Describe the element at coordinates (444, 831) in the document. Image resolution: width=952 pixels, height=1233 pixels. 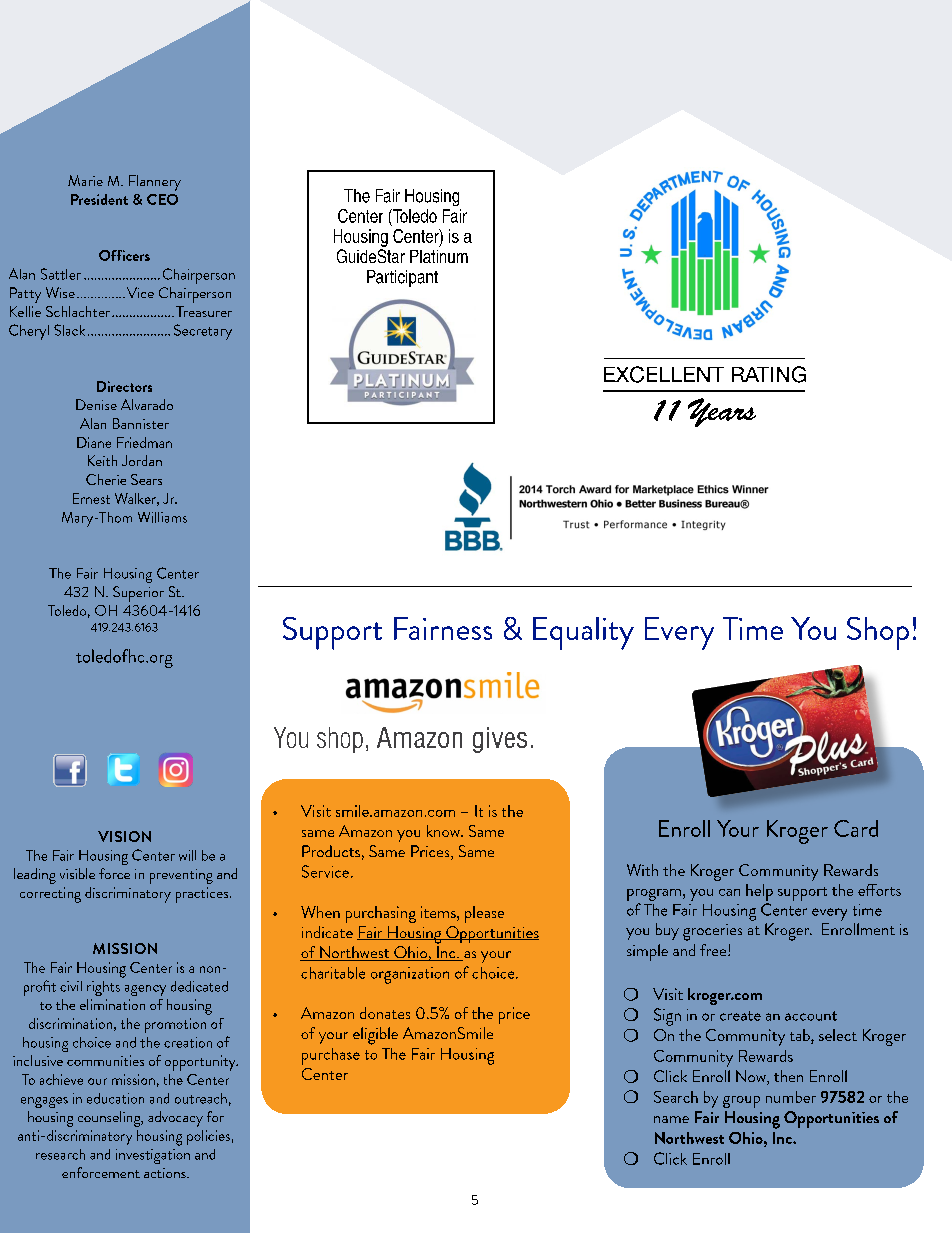
I see `know` at that location.
